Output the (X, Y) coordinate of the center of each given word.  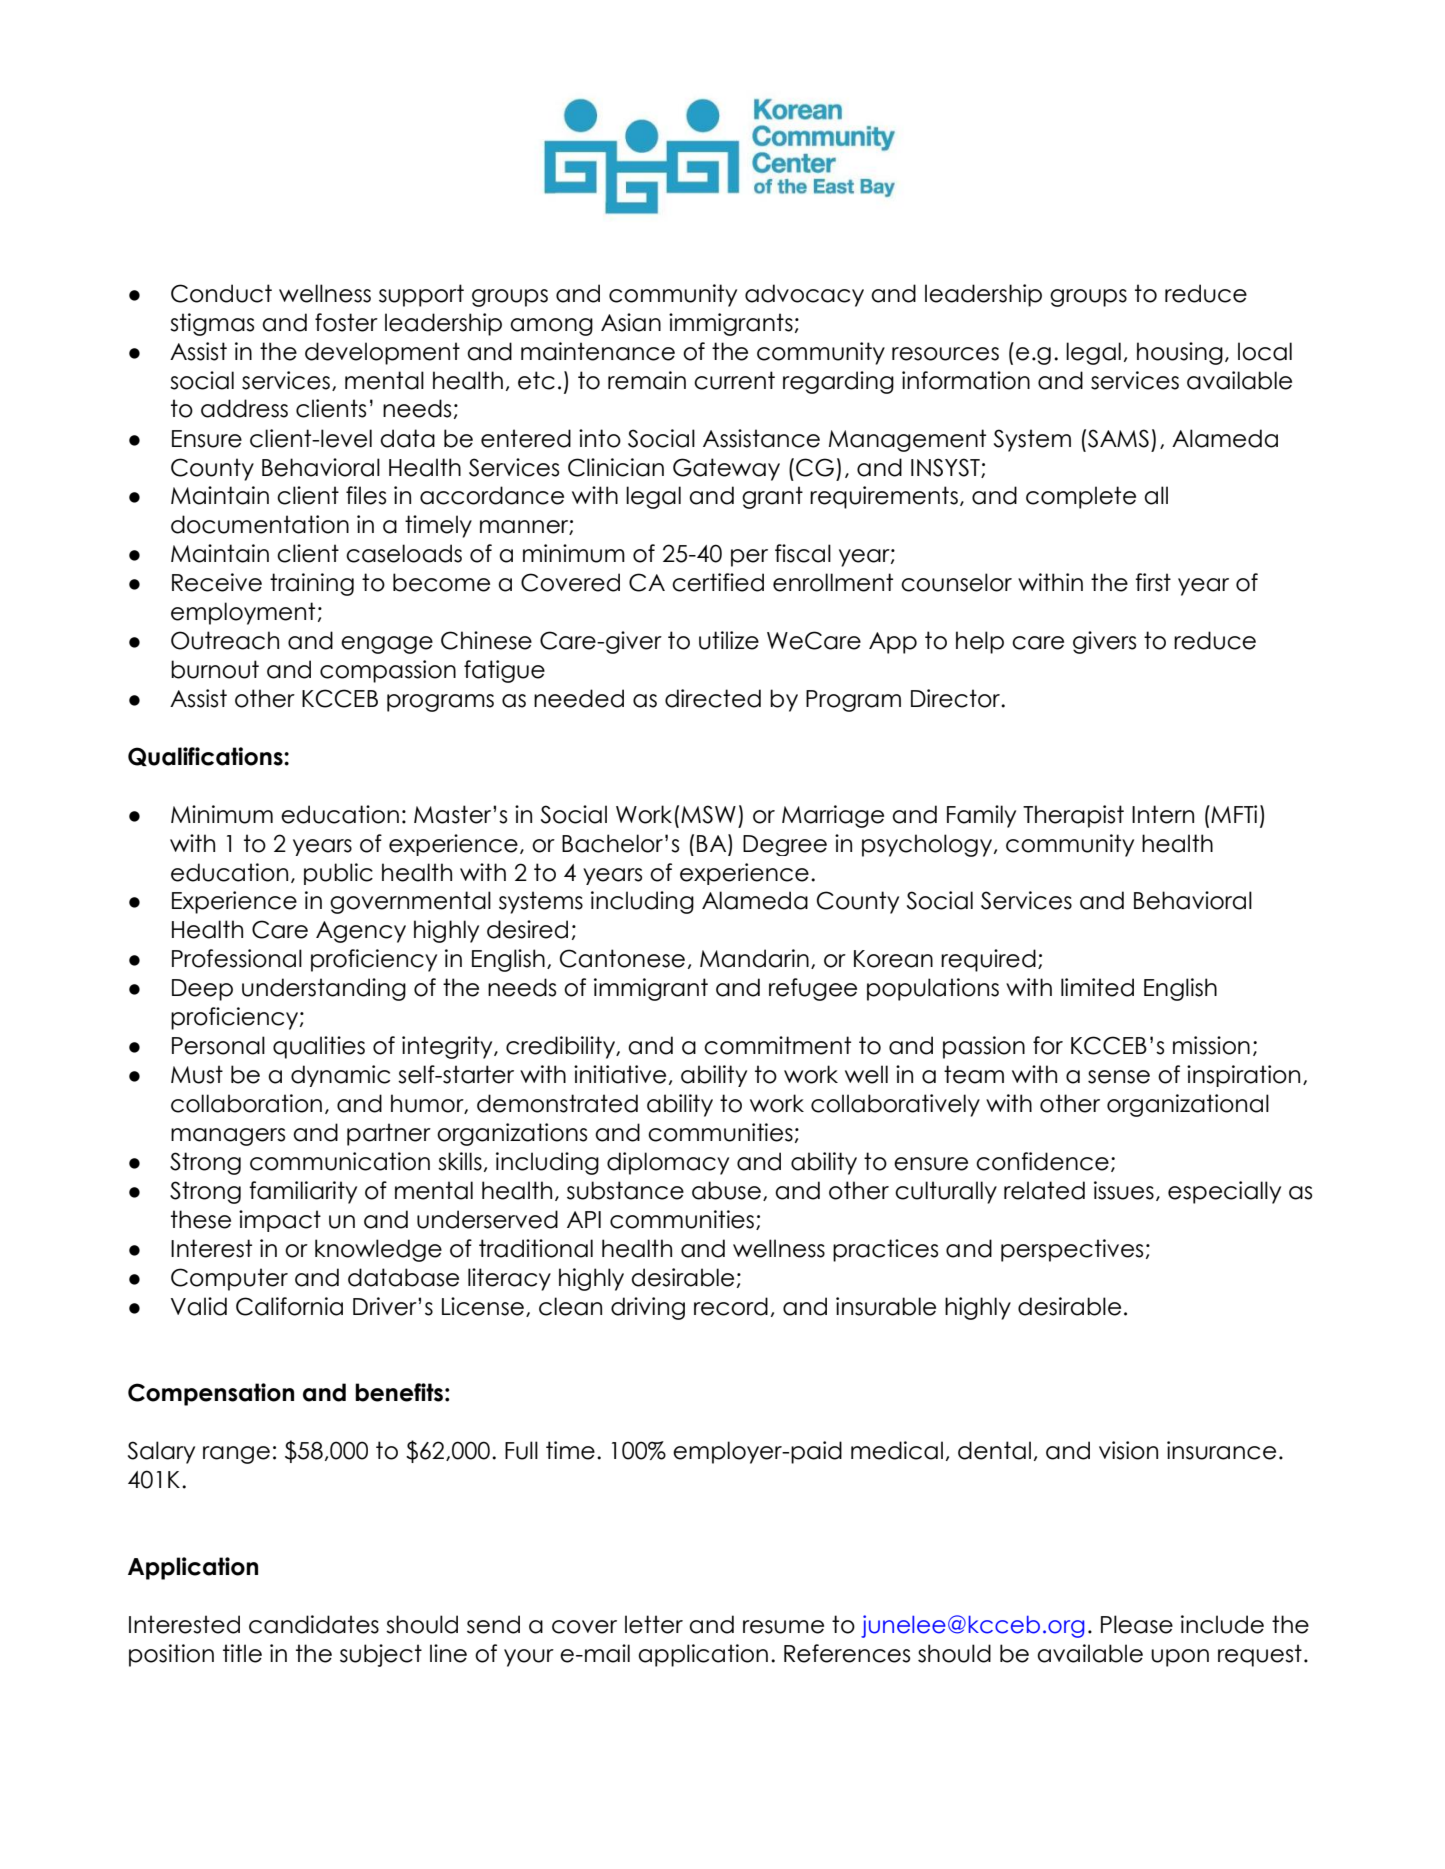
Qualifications (206, 756)
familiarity (303, 1192)
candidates (314, 1624)
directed (713, 698)
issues (1124, 1190)
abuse (726, 1190)
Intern (1163, 814)
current (734, 380)
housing (1180, 353)
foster (346, 322)
